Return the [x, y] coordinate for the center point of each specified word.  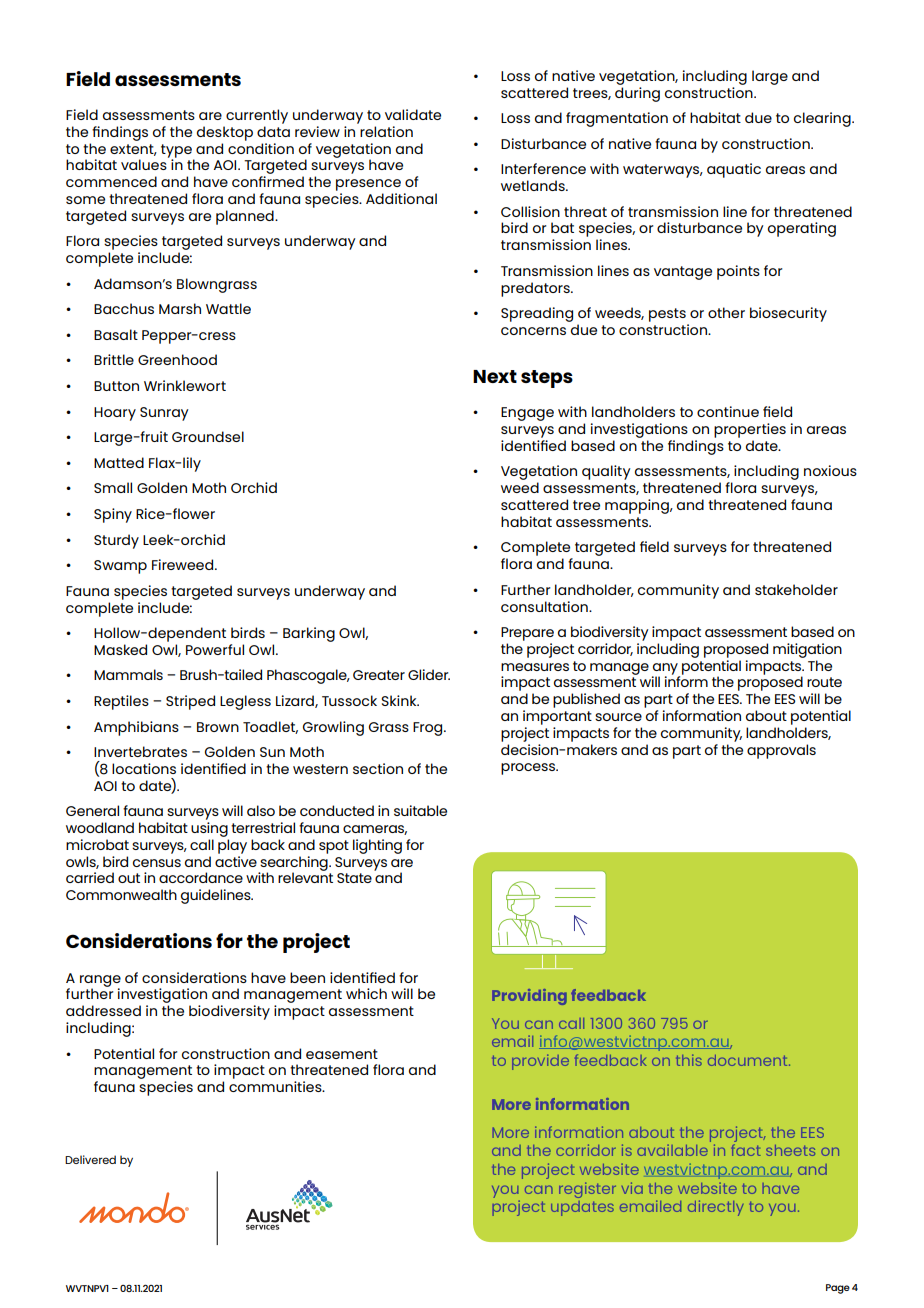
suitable [420, 810]
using [209, 829]
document [749, 1060]
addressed [103, 1010]
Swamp [120, 567]
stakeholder [796, 589]
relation [386, 131]
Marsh [180, 308]
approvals [781, 751]
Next [495, 376]
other [726, 312]
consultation [545, 606]
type [177, 152]
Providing [529, 997]
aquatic [734, 170]
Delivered [90, 1159]
